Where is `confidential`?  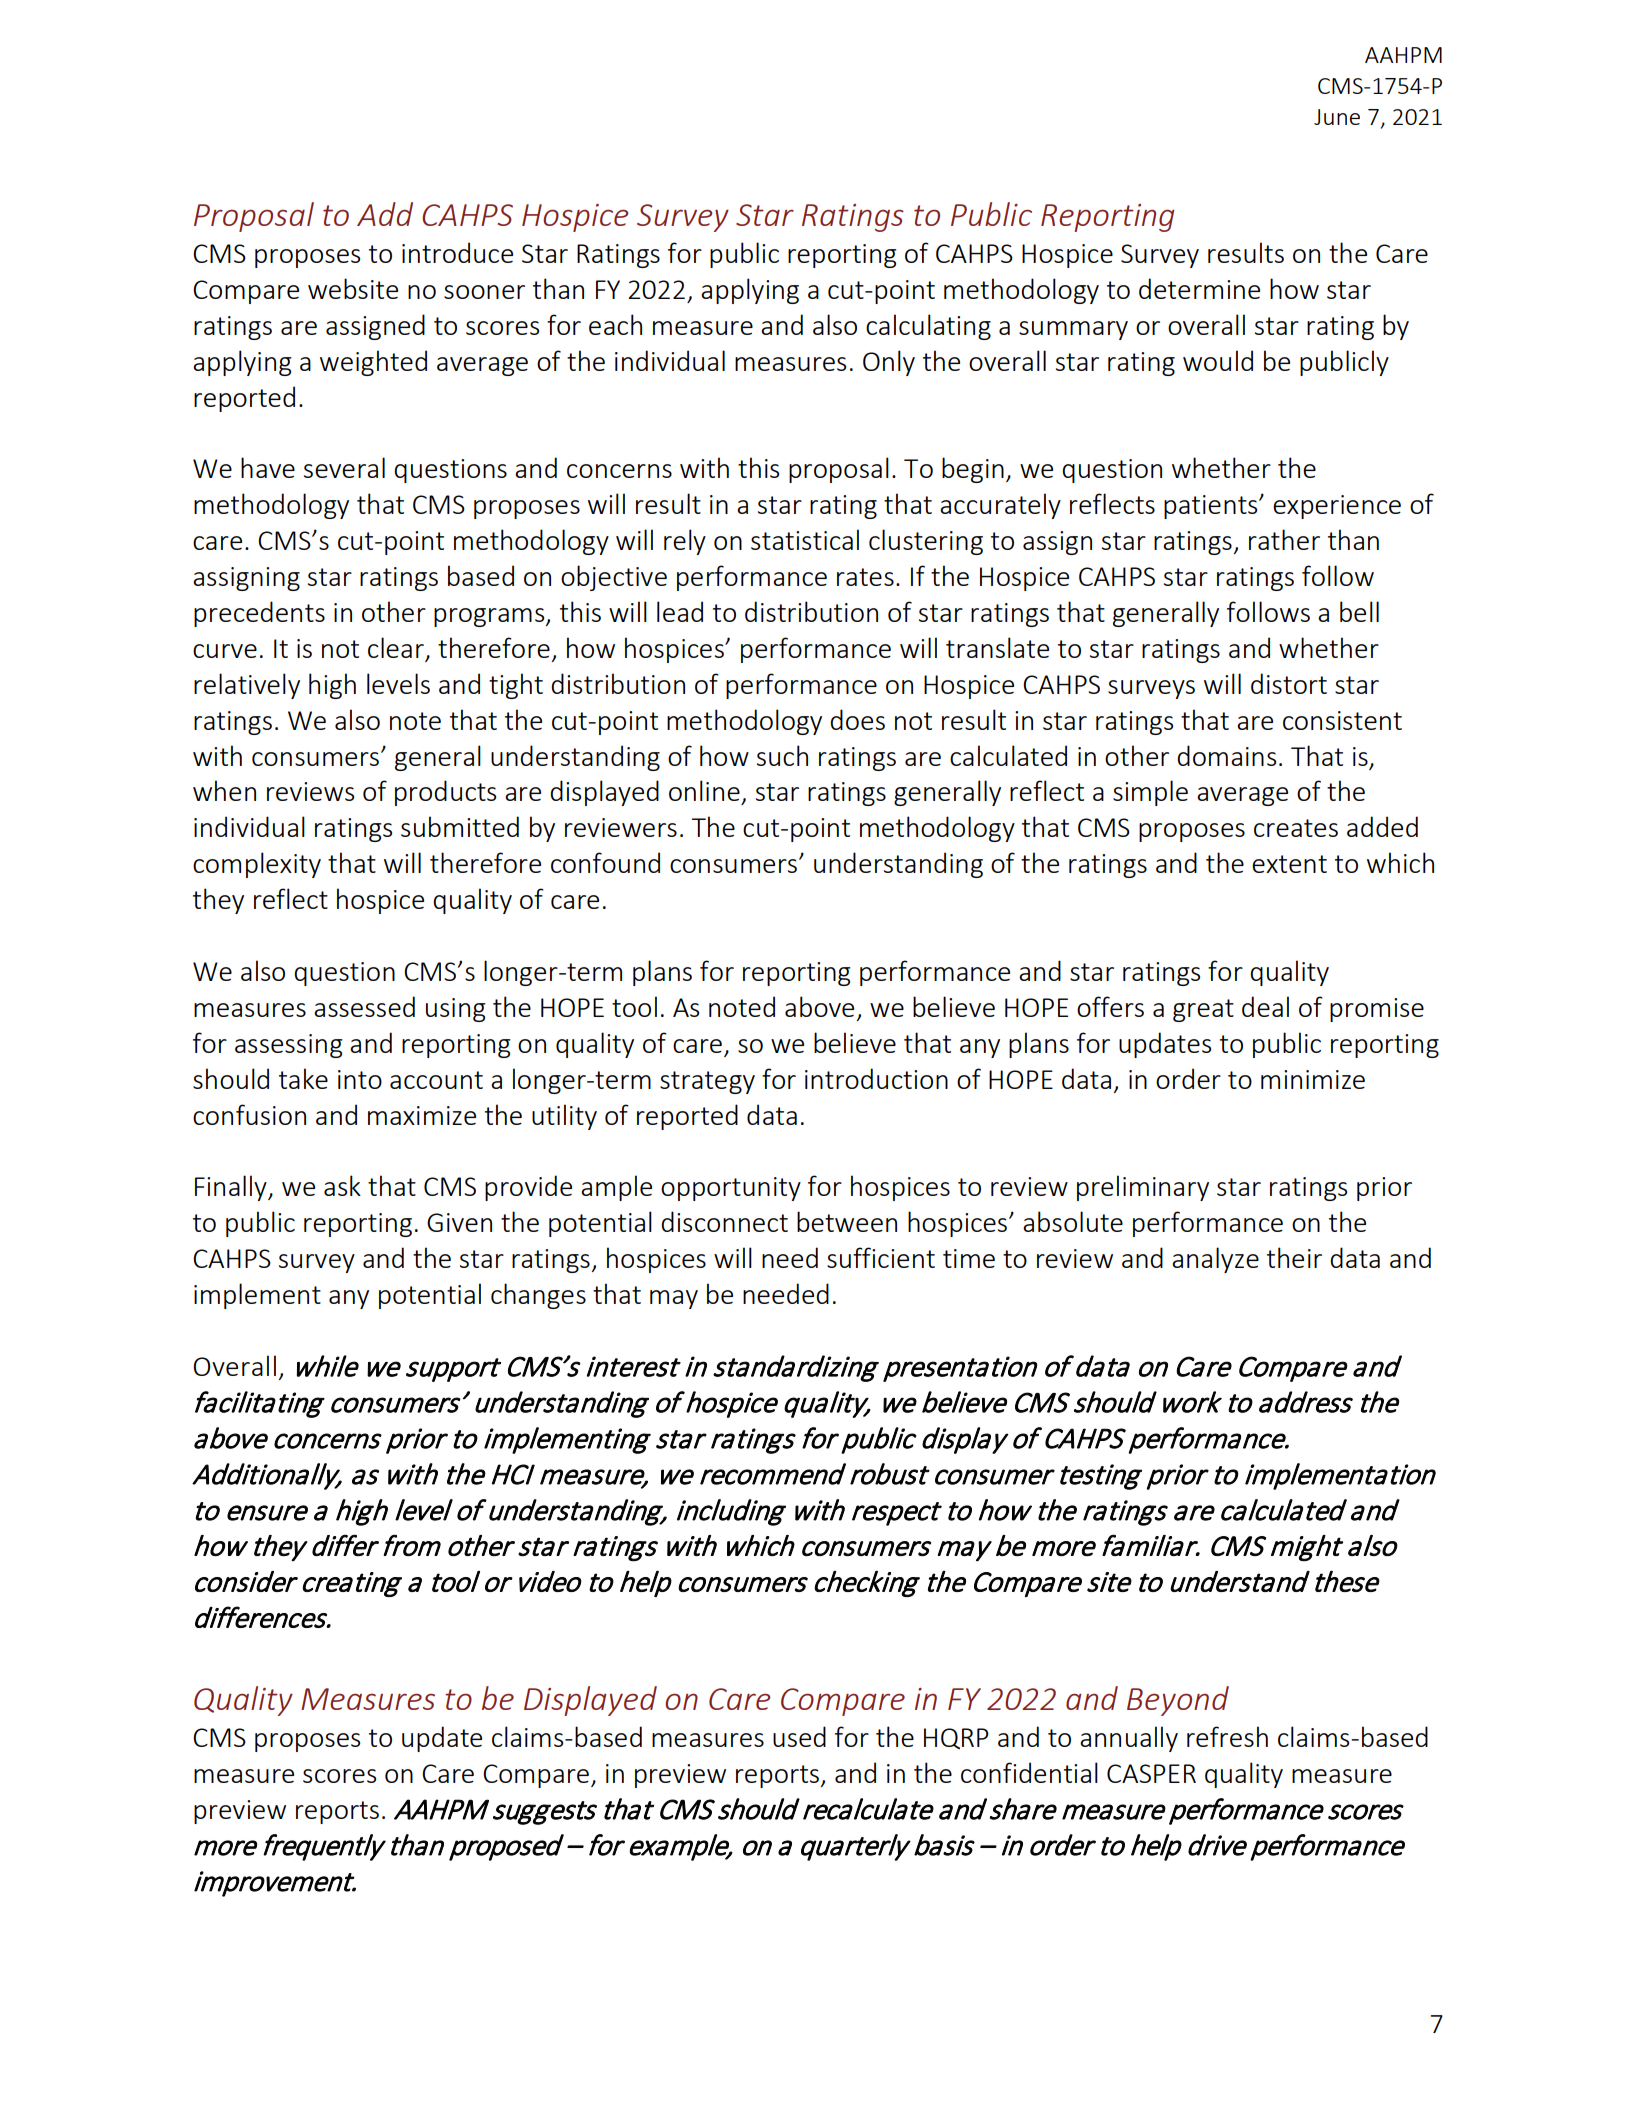
confidential is located at coordinates (1029, 1772).
